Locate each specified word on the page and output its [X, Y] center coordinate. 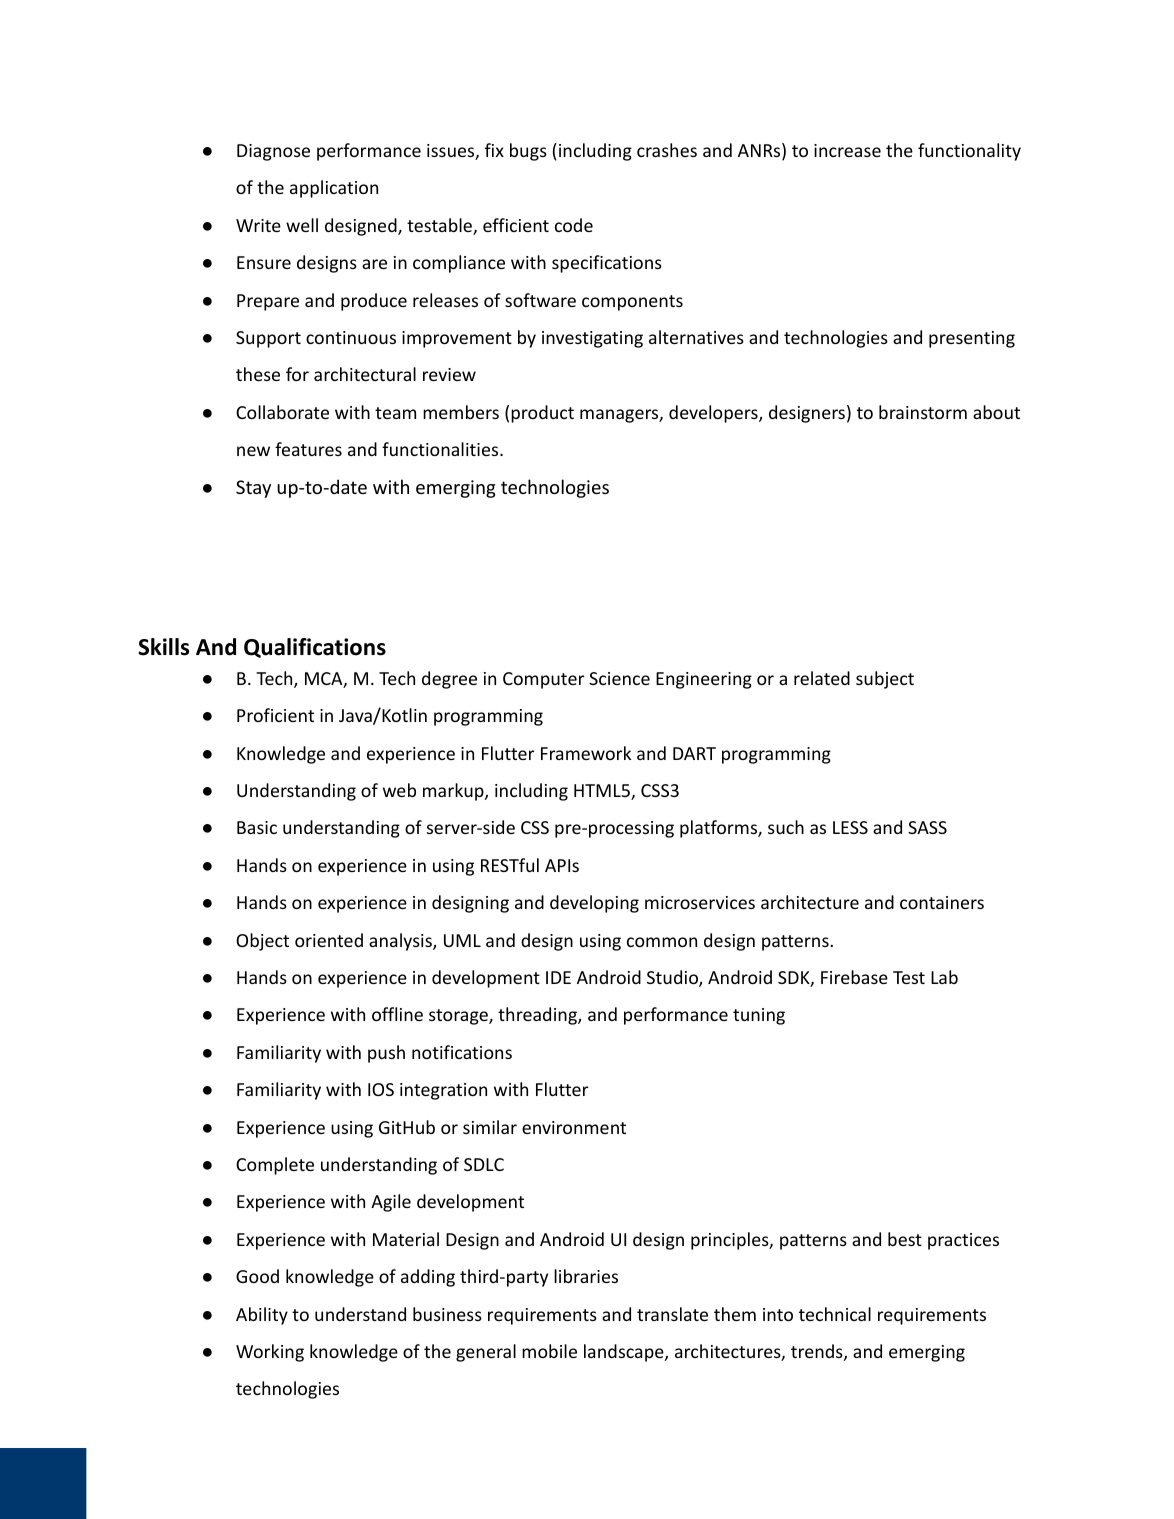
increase [847, 150]
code [574, 225]
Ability [262, 1316]
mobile [549, 1351]
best [905, 1239]
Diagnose [273, 152]
